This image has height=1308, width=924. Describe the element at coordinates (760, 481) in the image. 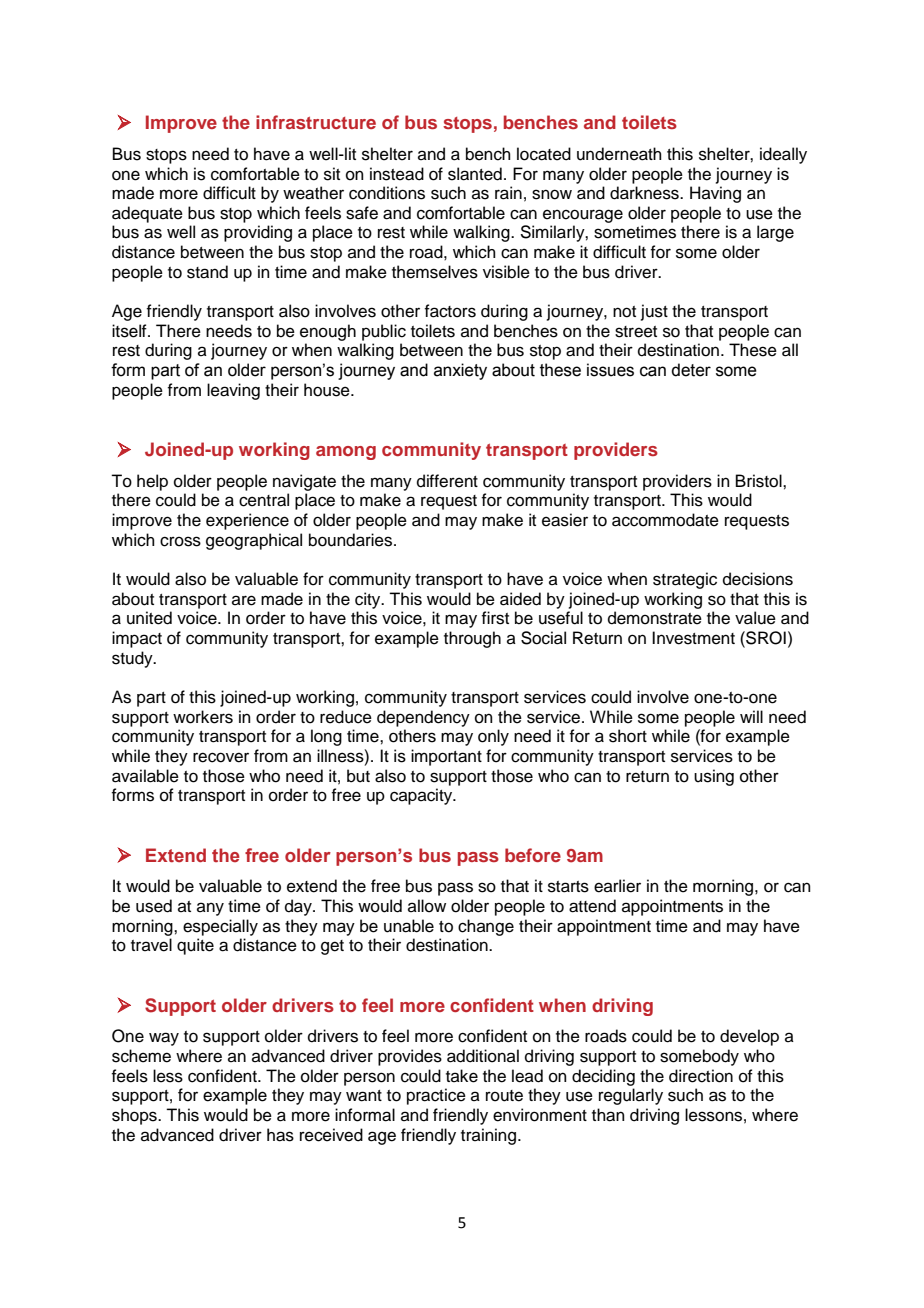

I see `Bristol` at that location.
